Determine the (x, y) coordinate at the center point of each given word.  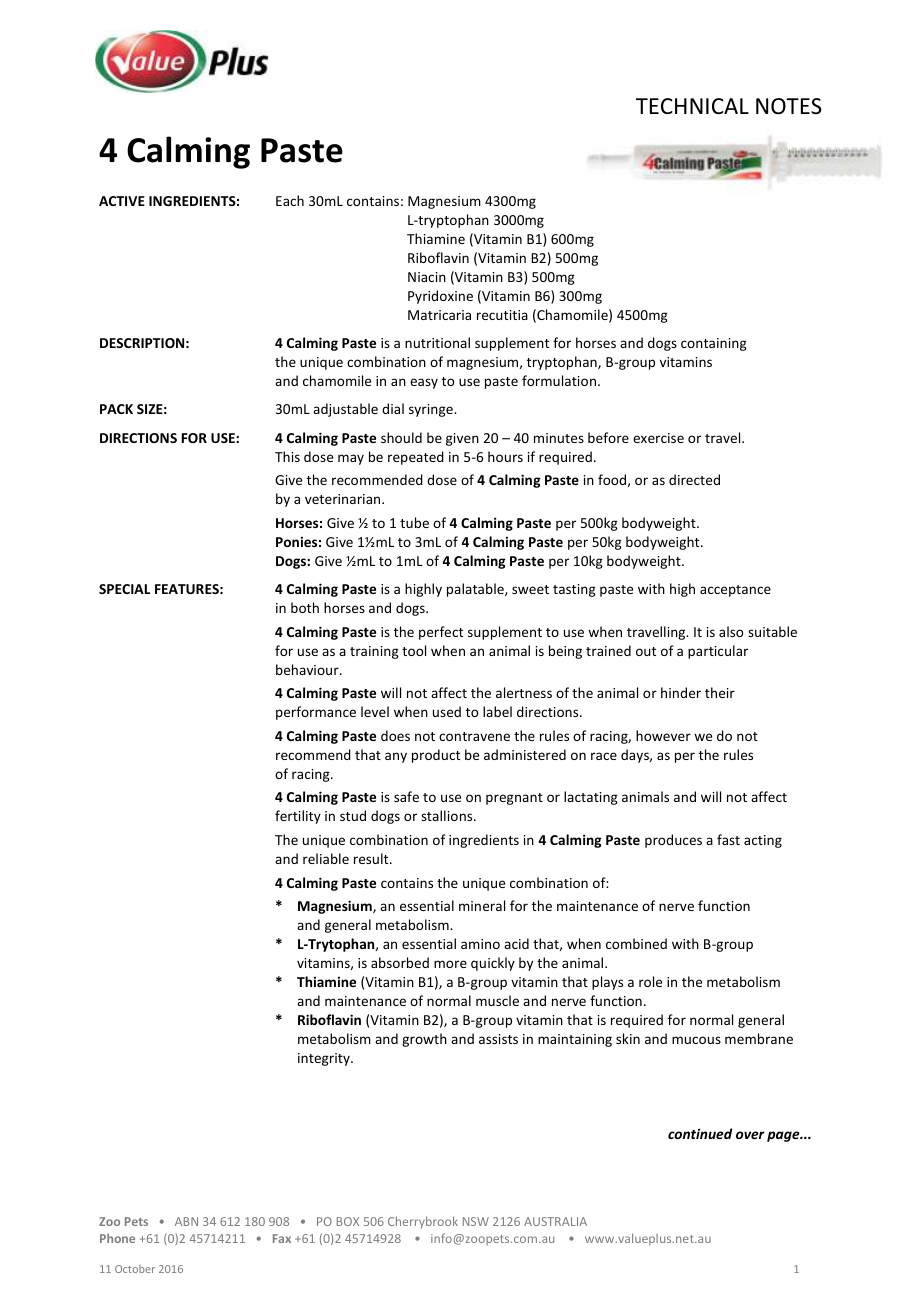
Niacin (427, 277)
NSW (476, 1221)
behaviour (308, 669)
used (447, 711)
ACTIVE (122, 201)
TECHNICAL (692, 106)
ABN (186, 1221)
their (720, 692)
